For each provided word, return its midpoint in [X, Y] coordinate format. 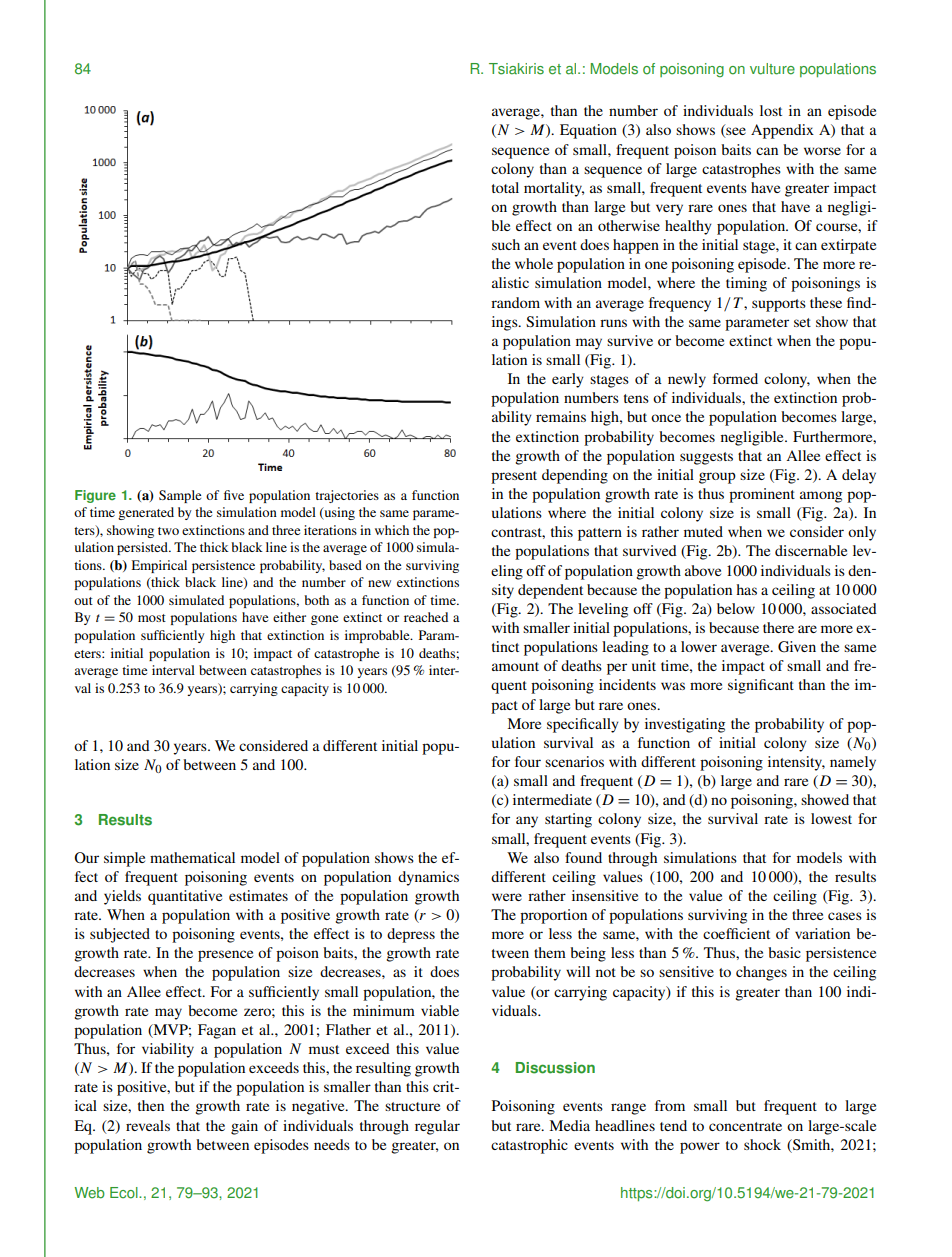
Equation [588, 131]
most [152, 618]
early [568, 380]
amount [515, 666]
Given [797, 647]
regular [437, 1127]
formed [735, 378]
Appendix [782, 131]
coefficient [736, 933]
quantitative [185, 897]
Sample [180, 496]
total [505, 187]
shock [762, 1144]
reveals [148, 1125]
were [507, 897]
